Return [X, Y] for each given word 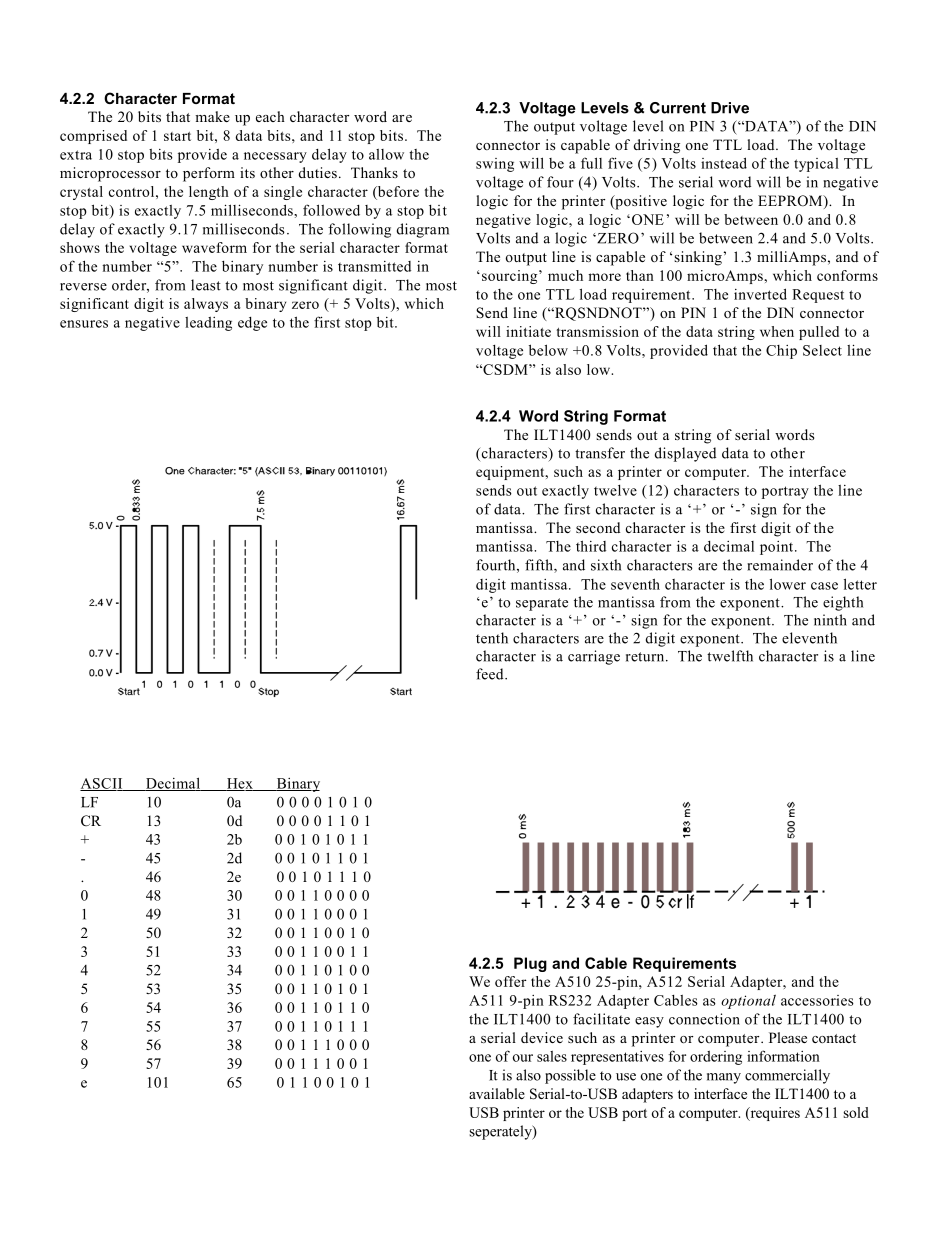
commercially [787, 1076]
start [177, 136]
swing [495, 165]
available [497, 1093]
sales [552, 1056]
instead [724, 163]
